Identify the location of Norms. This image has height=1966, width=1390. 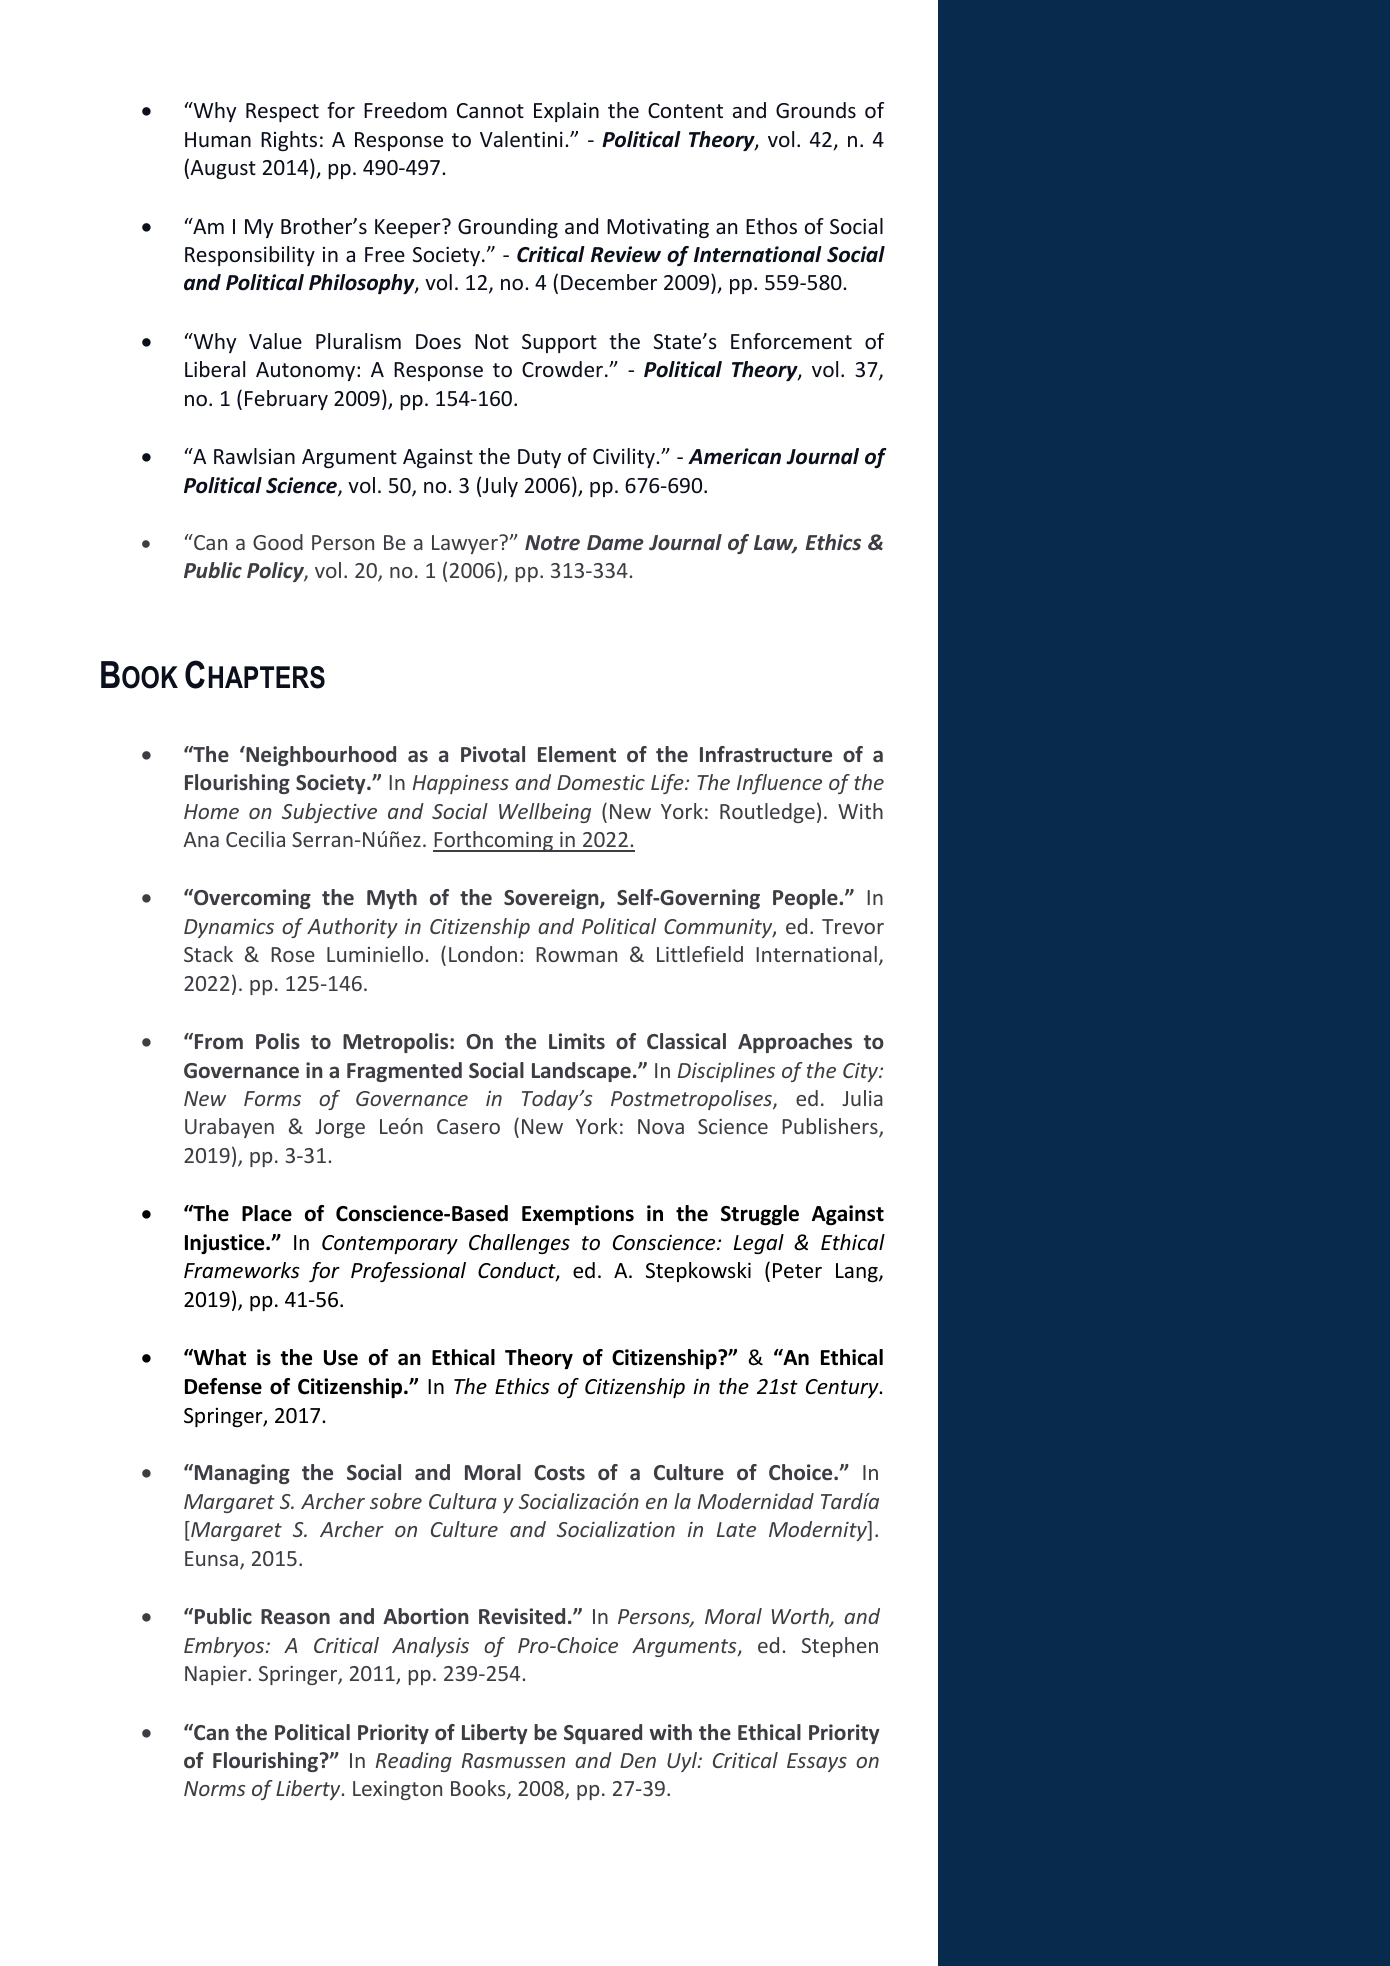
(214, 1788).
